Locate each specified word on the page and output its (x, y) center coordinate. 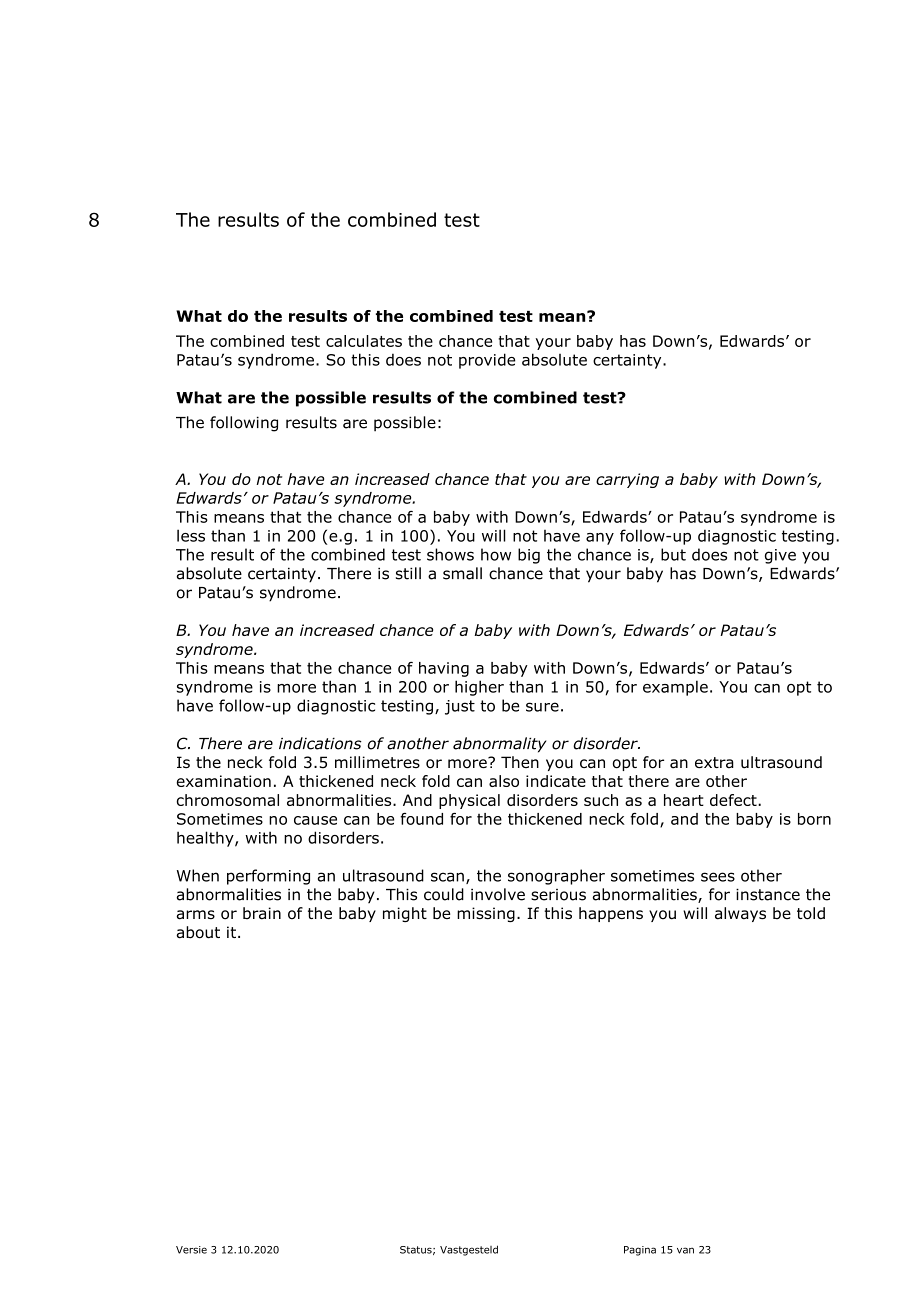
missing (486, 914)
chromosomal (227, 800)
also (504, 781)
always (740, 914)
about (198, 932)
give (780, 556)
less (191, 535)
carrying (627, 480)
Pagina (640, 1251)
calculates (364, 341)
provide (487, 361)
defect (734, 800)
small (462, 573)
